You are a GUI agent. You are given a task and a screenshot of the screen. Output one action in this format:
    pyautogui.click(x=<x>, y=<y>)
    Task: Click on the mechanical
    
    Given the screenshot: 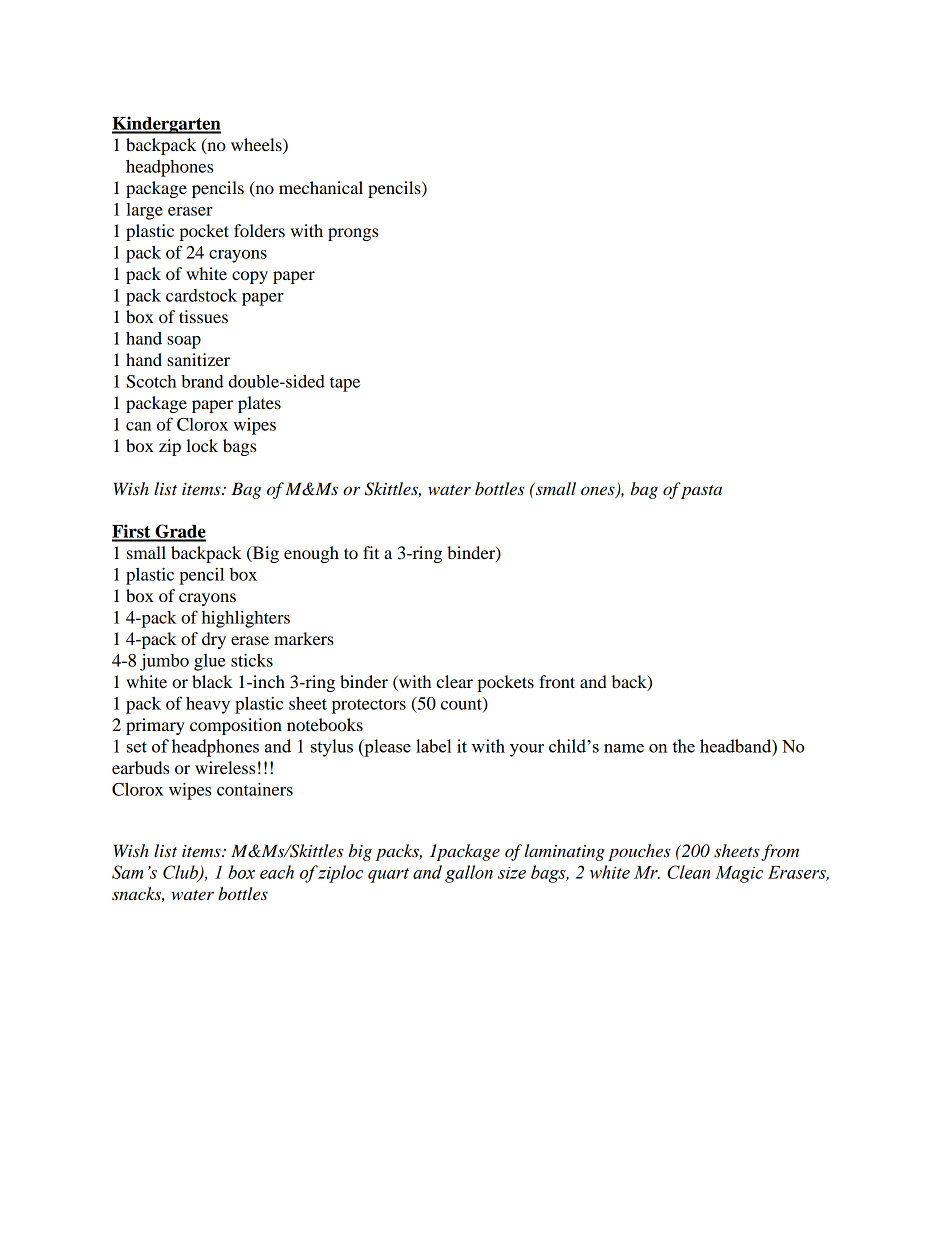 What is the action you would take?
    pyautogui.click(x=321, y=187)
